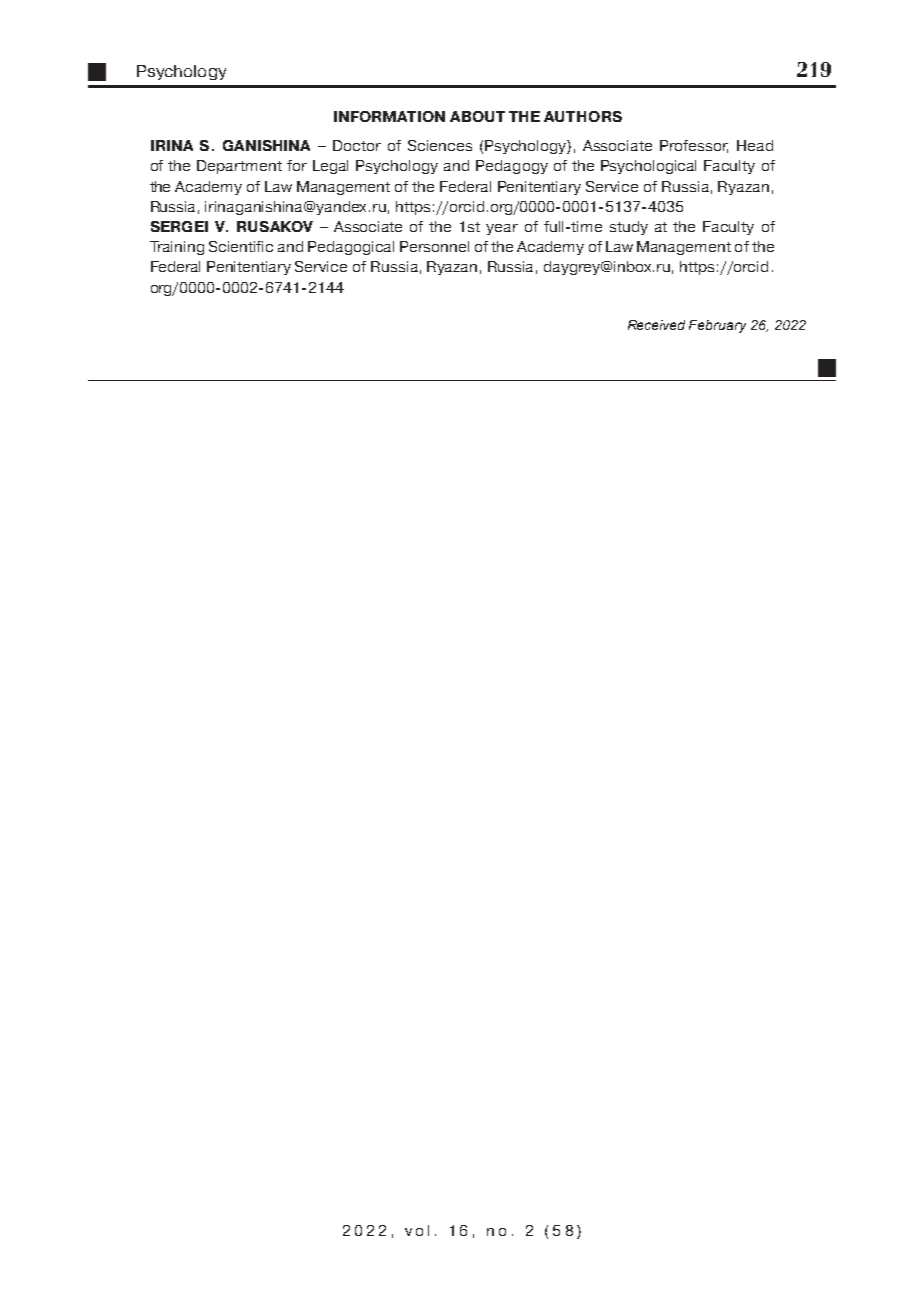 The height and width of the screenshot is (1308, 924). I want to click on SERGEI, so click(179, 226).
